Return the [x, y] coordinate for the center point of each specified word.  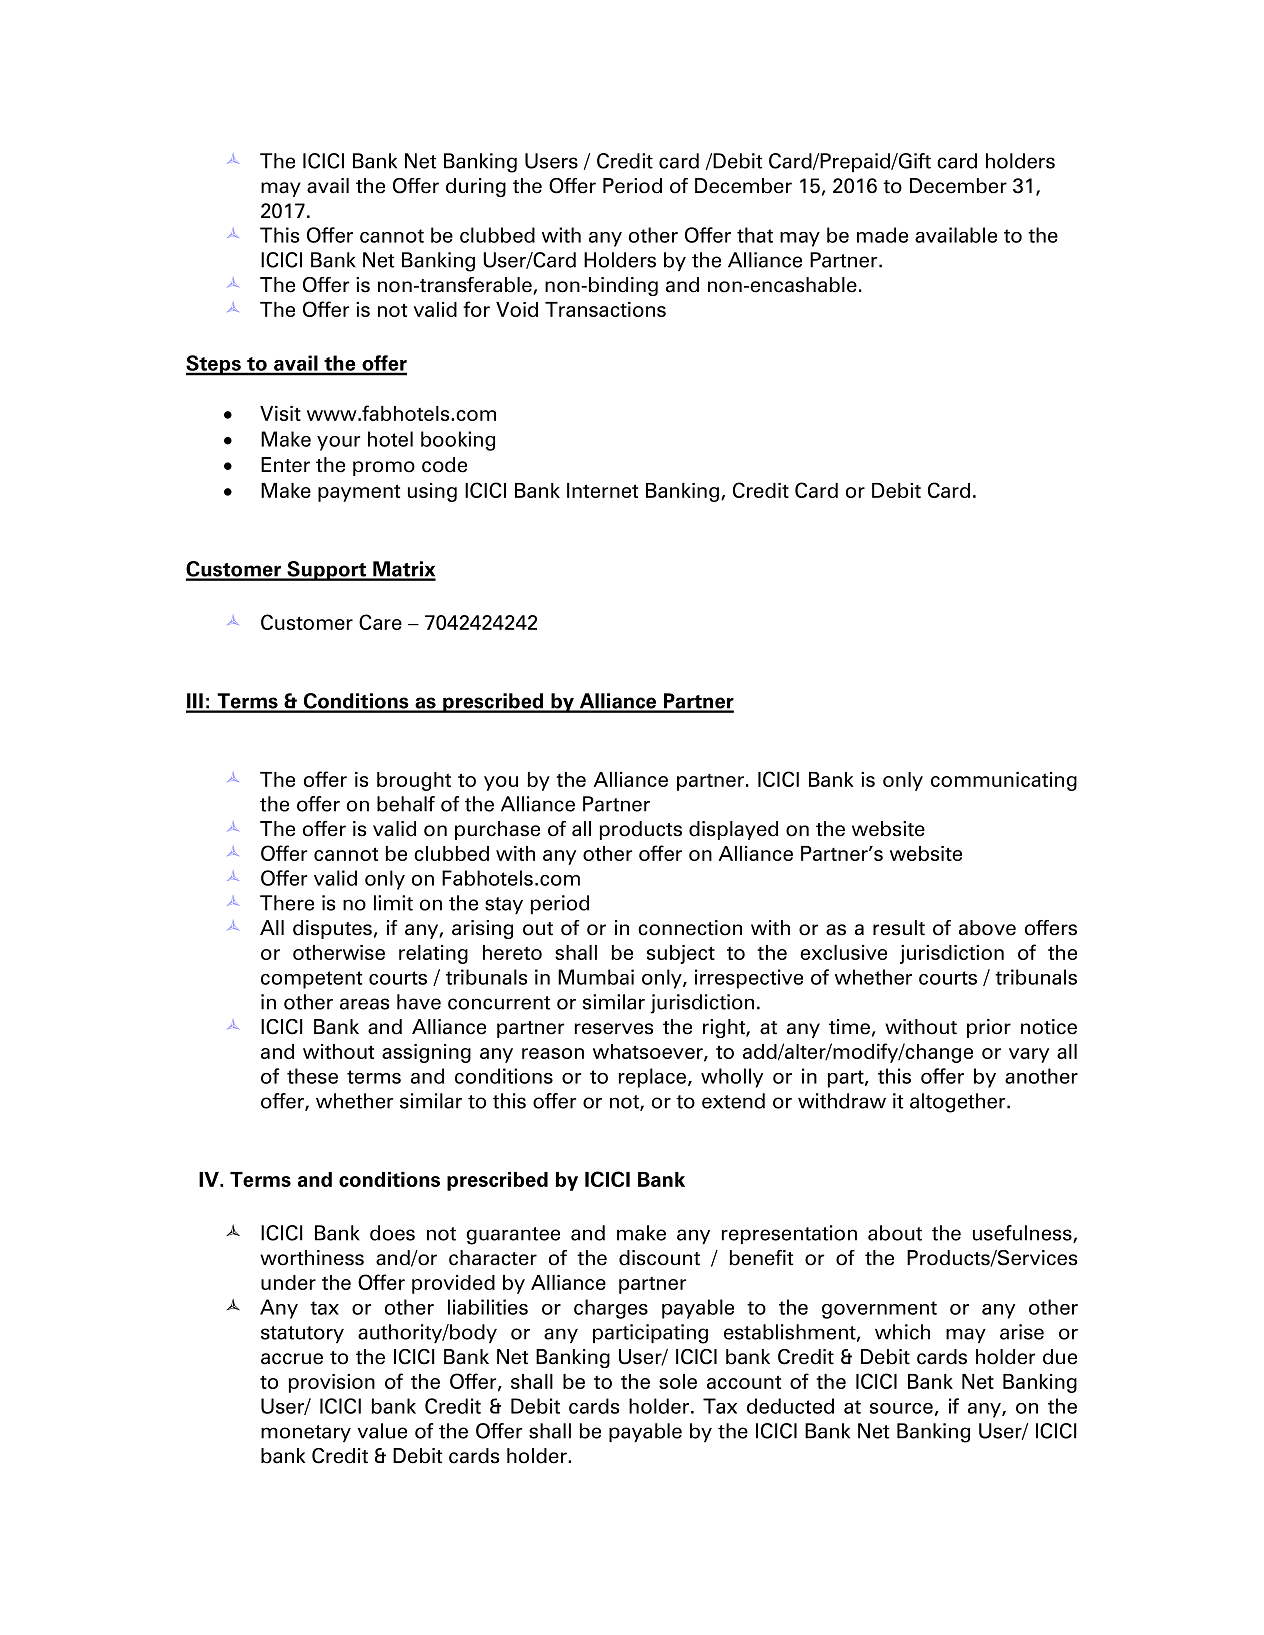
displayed [733, 830]
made [882, 235]
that [755, 235]
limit [393, 903]
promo [384, 468]
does [392, 1233]
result [899, 928]
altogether [959, 1103]
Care [380, 622]
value [382, 1431]
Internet [602, 490]
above [987, 928]
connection [690, 928]
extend [733, 1101]
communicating [1004, 781]
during [476, 187]
